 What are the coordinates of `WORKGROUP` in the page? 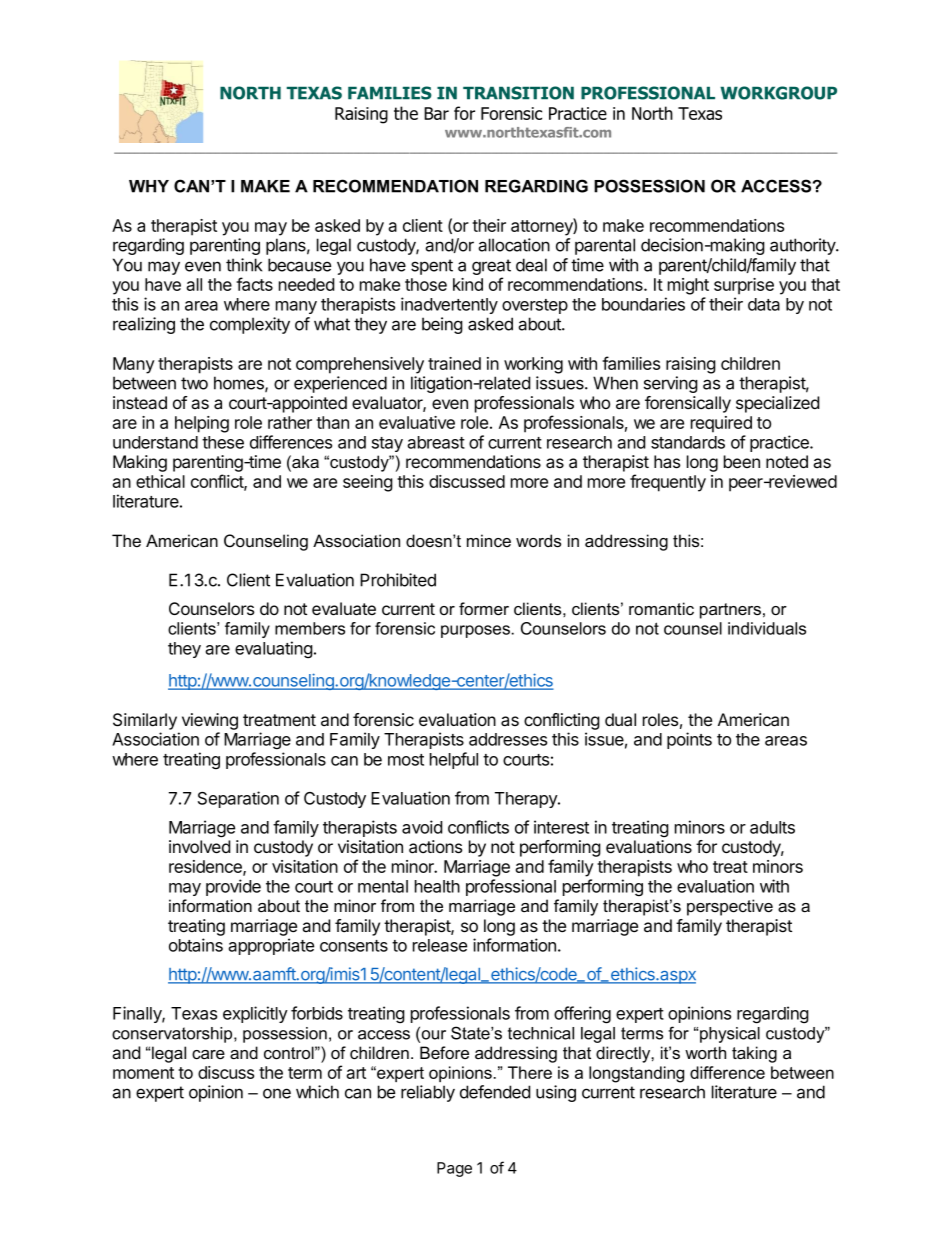 It's located at (778, 93).
